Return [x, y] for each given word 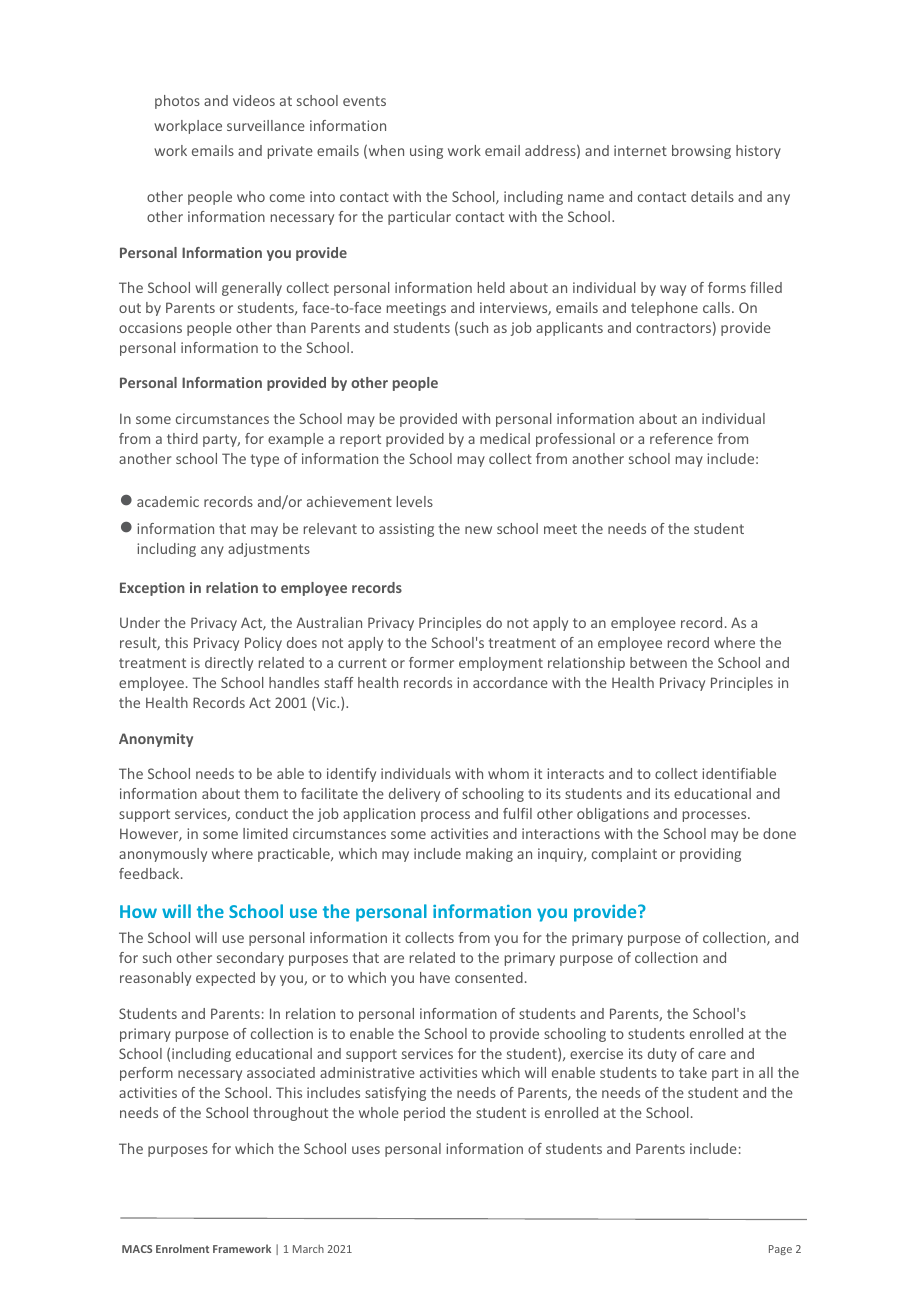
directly [229, 664]
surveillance [266, 125]
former [431, 662]
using [426, 152]
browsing [701, 152]
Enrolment [182, 1248]
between [658, 662]
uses [366, 1150]
